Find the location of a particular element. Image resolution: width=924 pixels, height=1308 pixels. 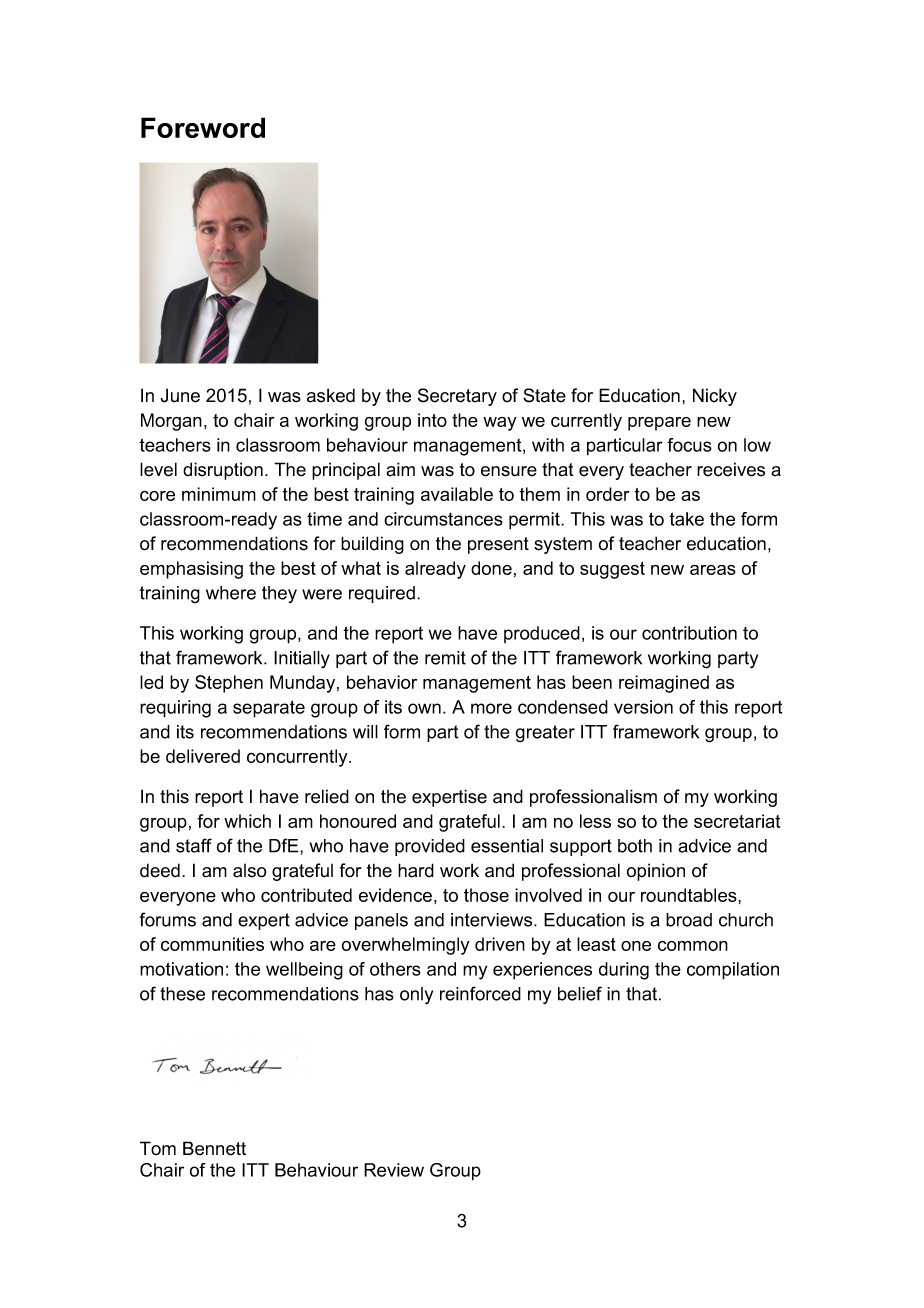

take is located at coordinates (686, 519).
